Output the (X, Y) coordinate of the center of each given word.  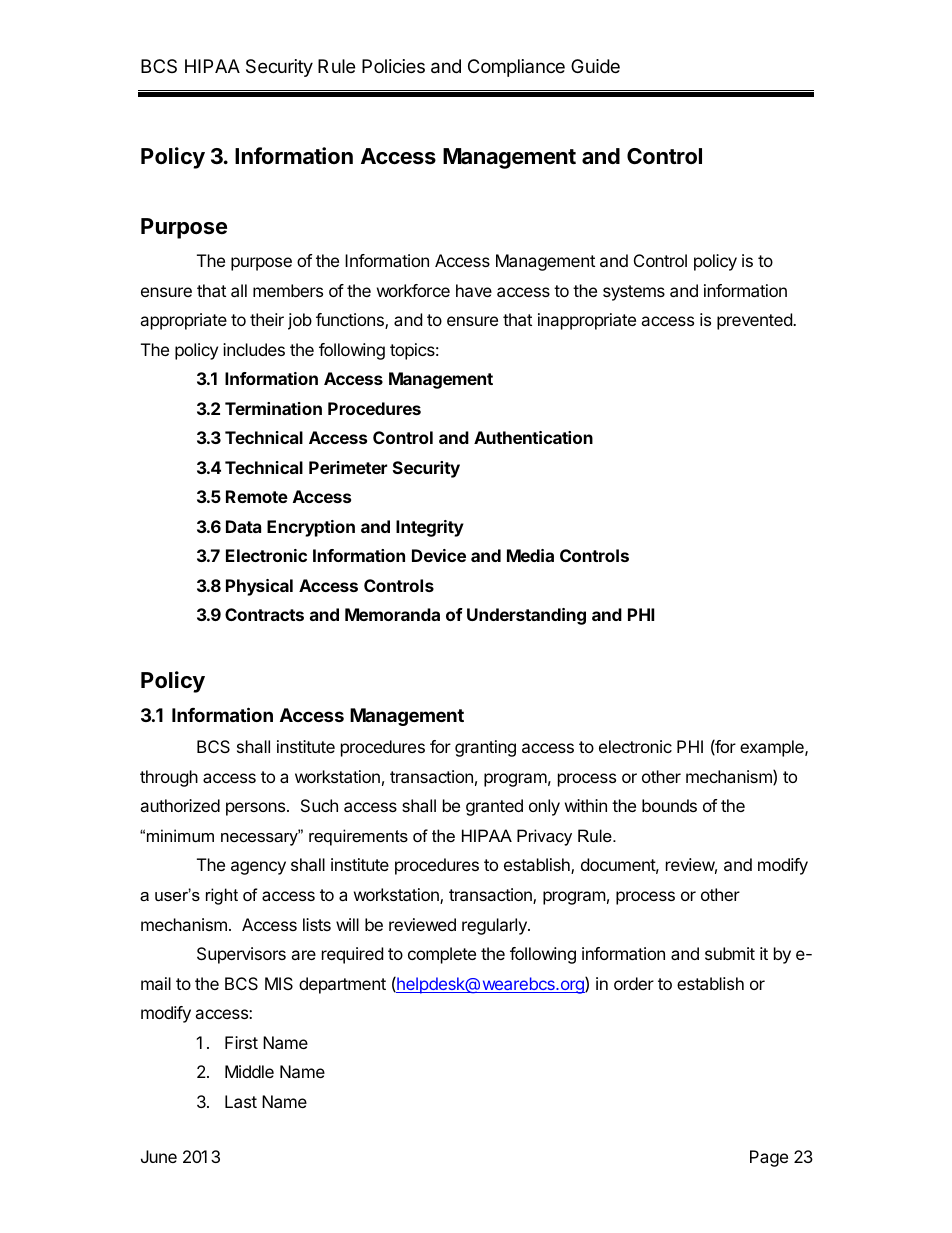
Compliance (516, 68)
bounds (669, 805)
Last (241, 1101)
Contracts (264, 614)
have (474, 290)
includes (254, 349)
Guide (595, 66)
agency (258, 868)
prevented (755, 321)
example (773, 748)
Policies (393, 66)
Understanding (526, 616)
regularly (495, 926)
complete (442, 955)
